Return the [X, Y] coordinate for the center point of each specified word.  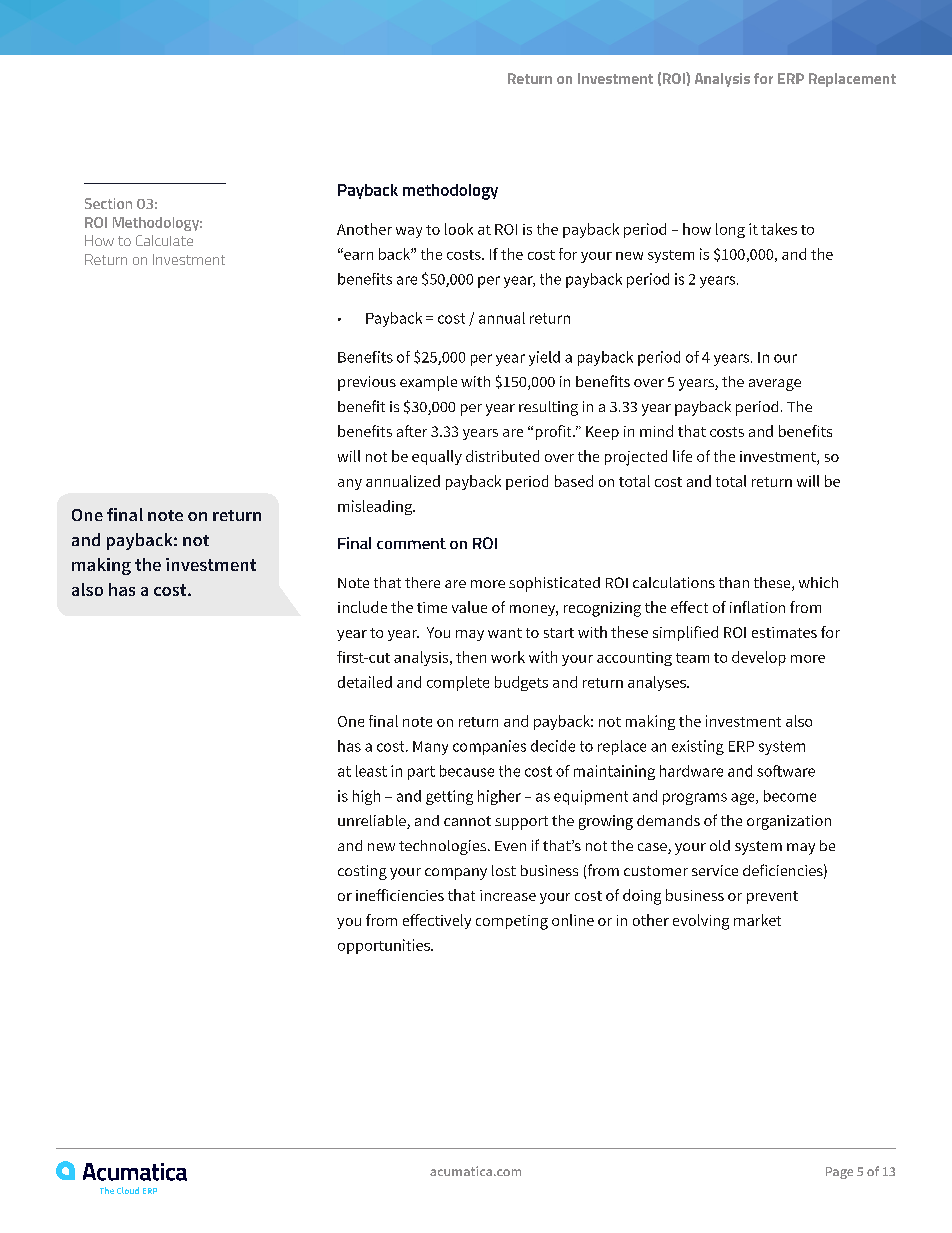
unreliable [373, 822]
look [459, 229]
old [720, 845]
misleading [376, 507]
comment [411, 543]
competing [512, 922]
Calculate [164, 240]
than [734, 582]
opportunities [385, 946]
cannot [467, 821]
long [730, 230]
